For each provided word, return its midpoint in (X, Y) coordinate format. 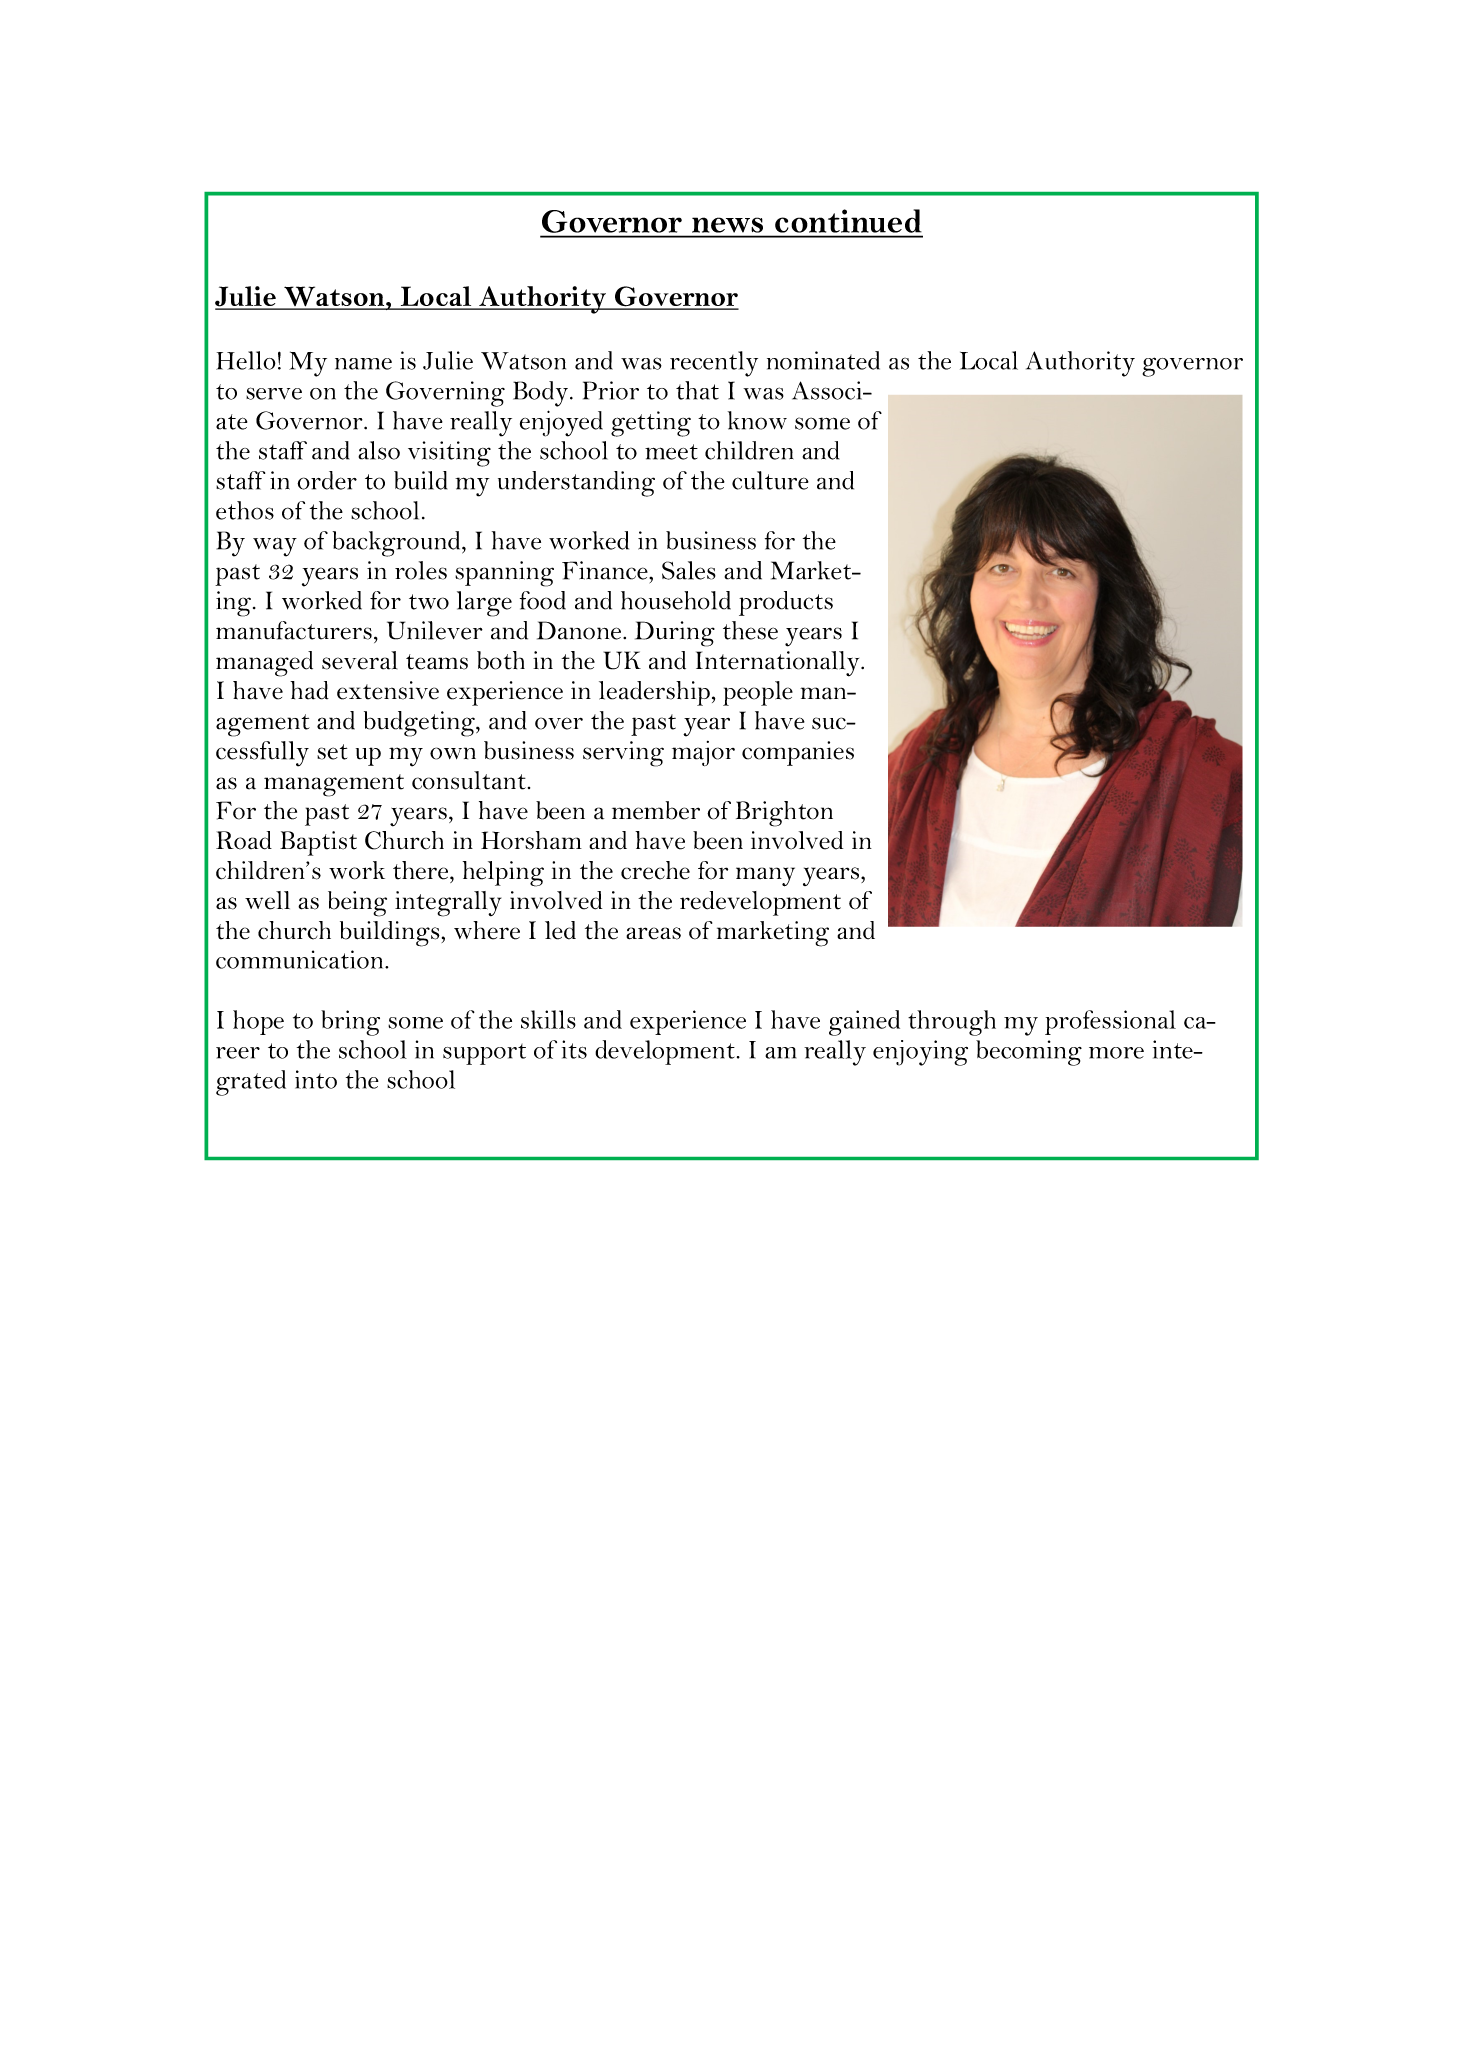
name (363, 364)
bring (350, 1023)
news (727, 225)
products (786, 603)
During (675, 634)
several (359, 660)
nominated (823, 360)
